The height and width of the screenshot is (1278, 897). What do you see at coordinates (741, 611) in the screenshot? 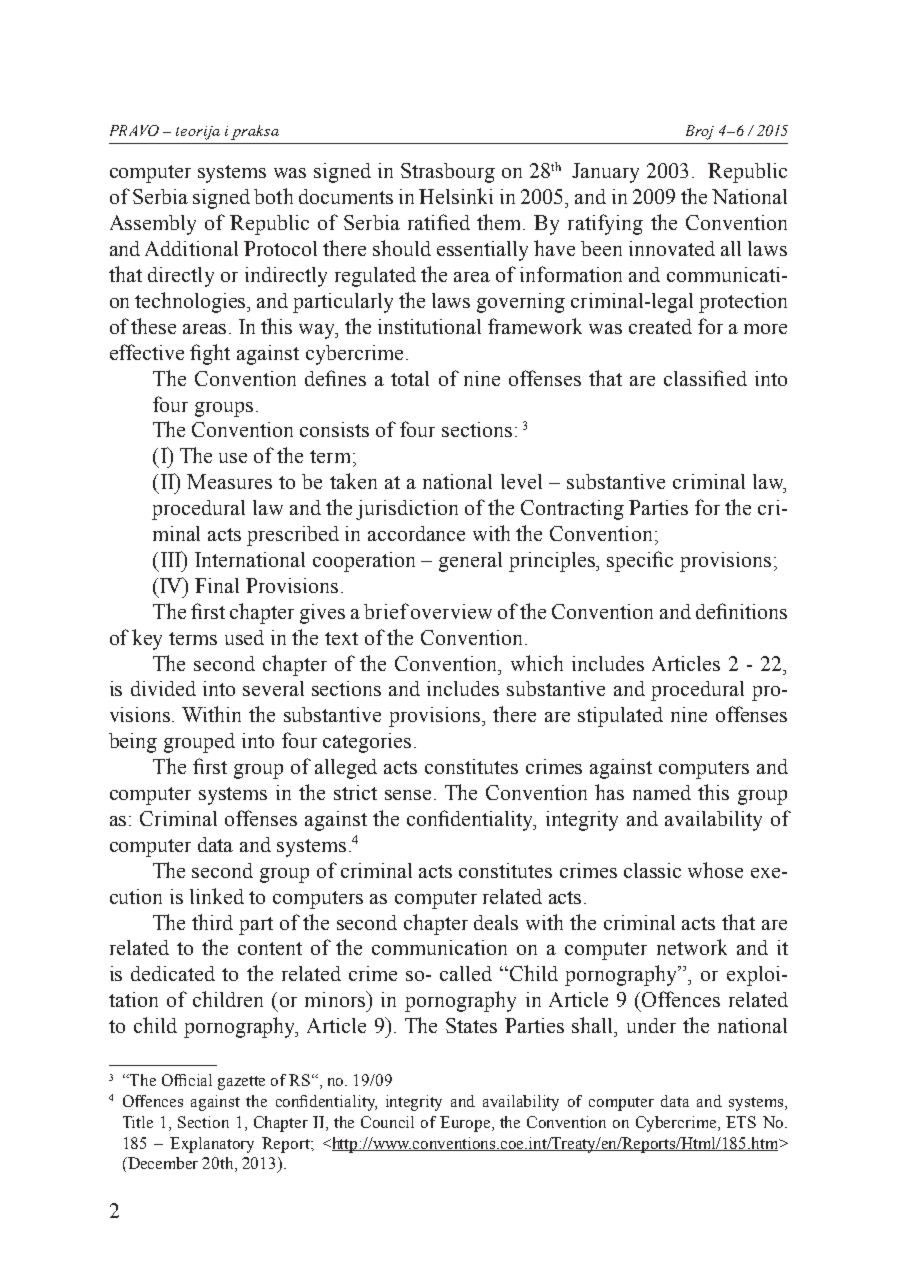
I see `definitions` at bounding box center [741, 611].
